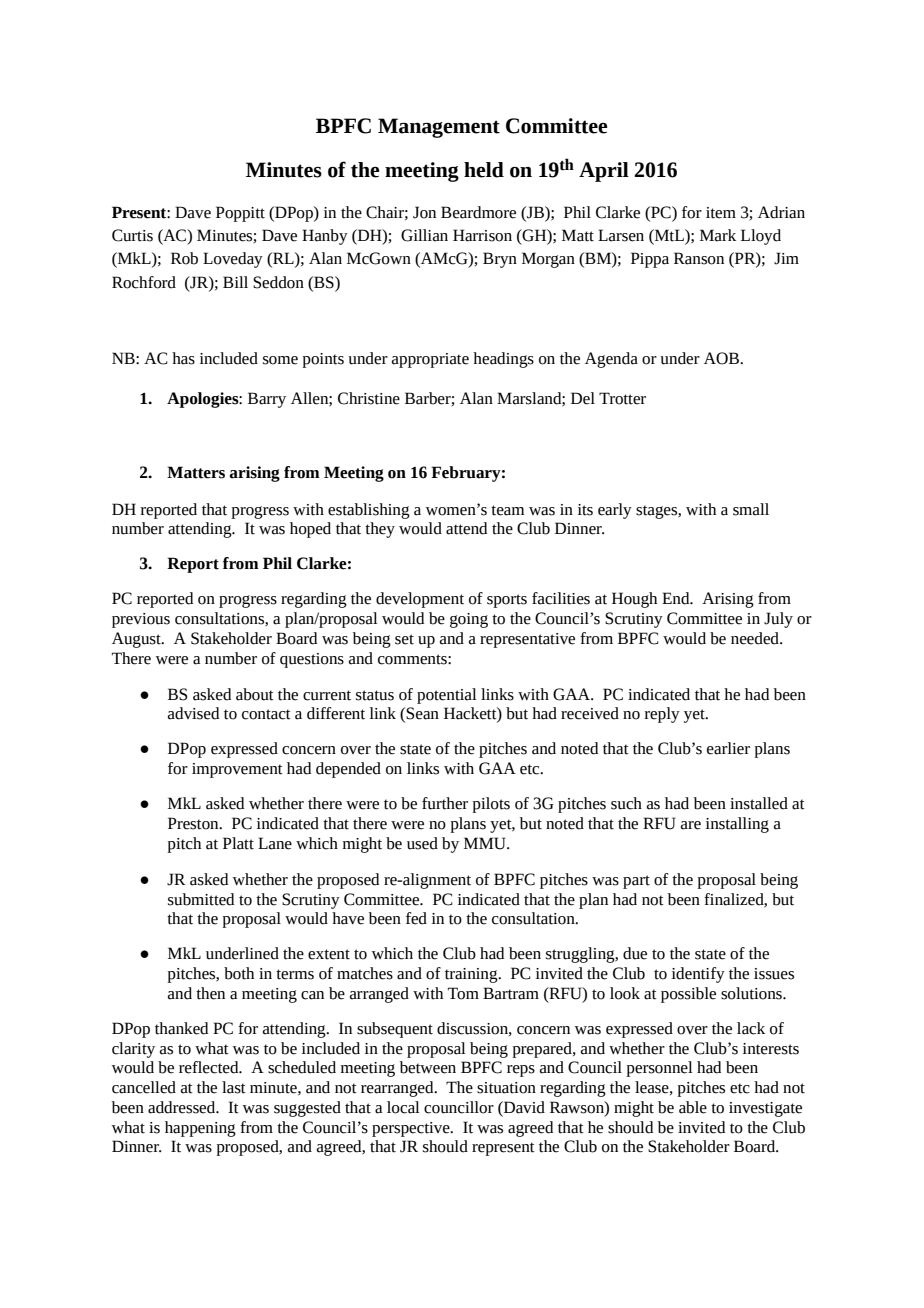  What do you see at coordinates (737, 825) in the screenshot?
I see `installing` at bounding box center [737, 825].
